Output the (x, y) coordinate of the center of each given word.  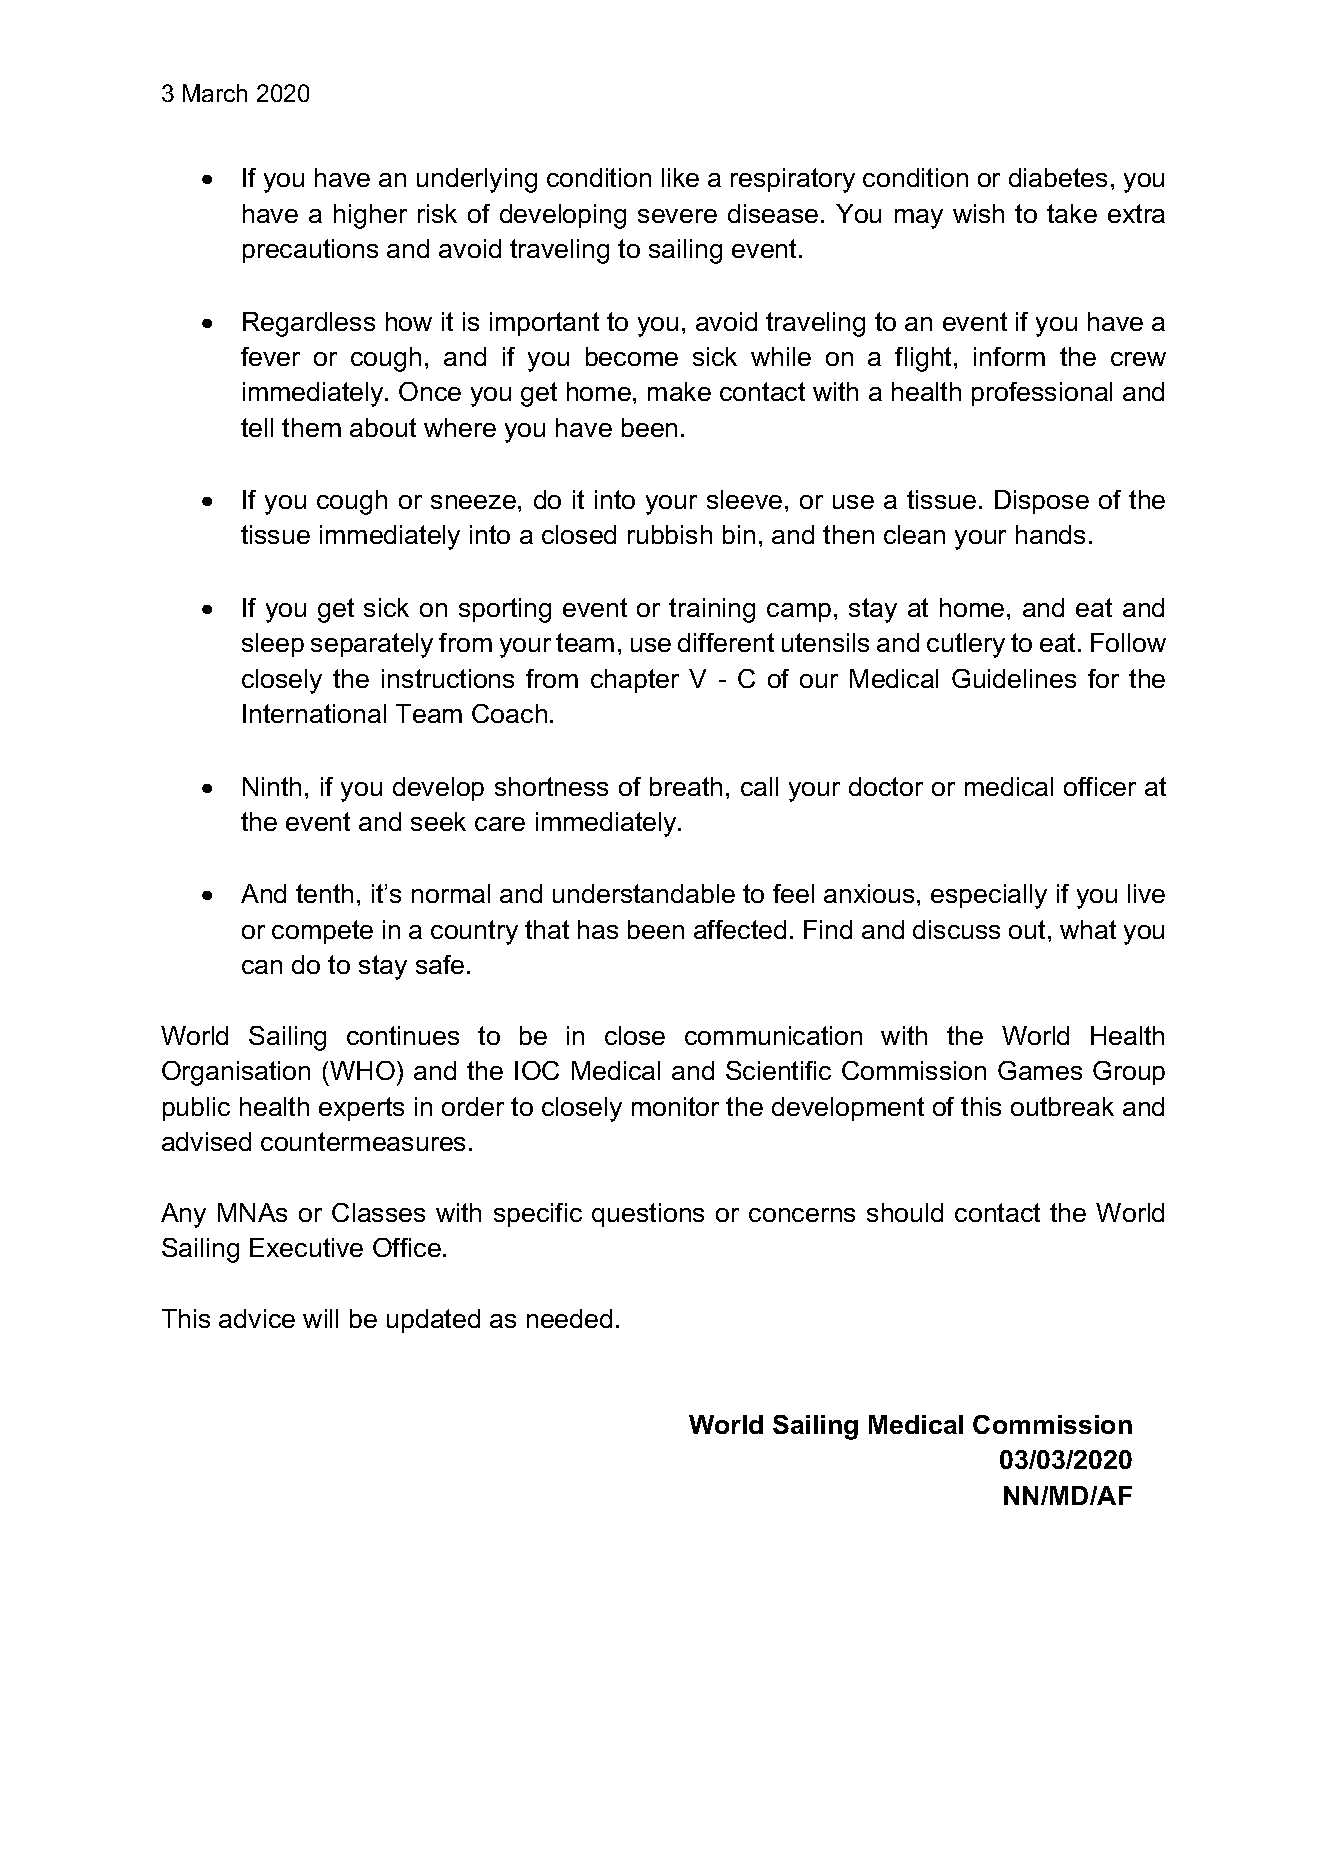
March (215, 93)
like (680, 177)
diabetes (1058, 177)
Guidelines (1014, 678)
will (320, 1318)
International (314, 713)
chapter (635, 681)
